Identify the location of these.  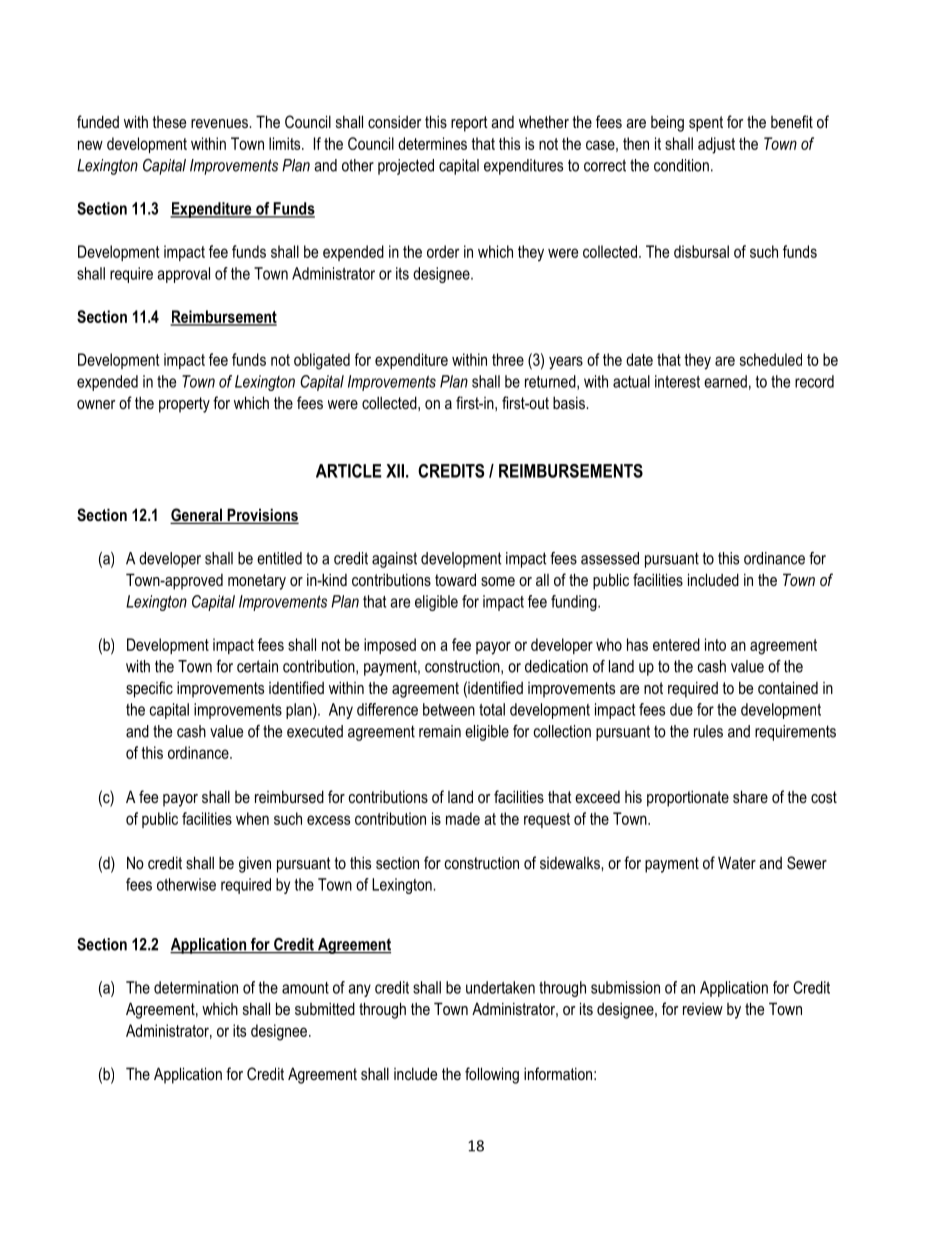
(169, 122).
